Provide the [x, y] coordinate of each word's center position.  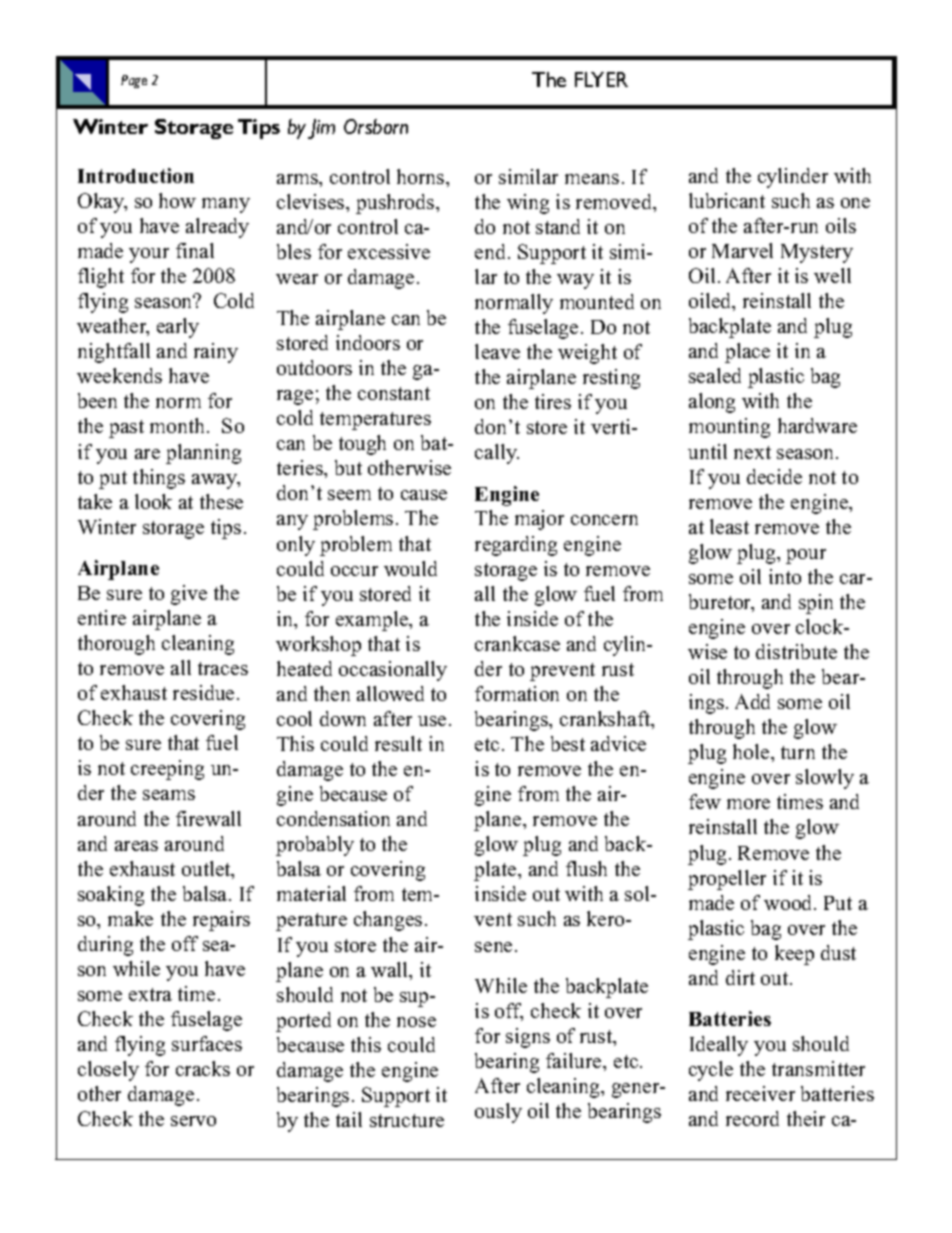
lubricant [727, 200]
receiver [760, 1093]
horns [422, 176]
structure [407, 1120]
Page [134, 81]
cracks [203, 1068]
